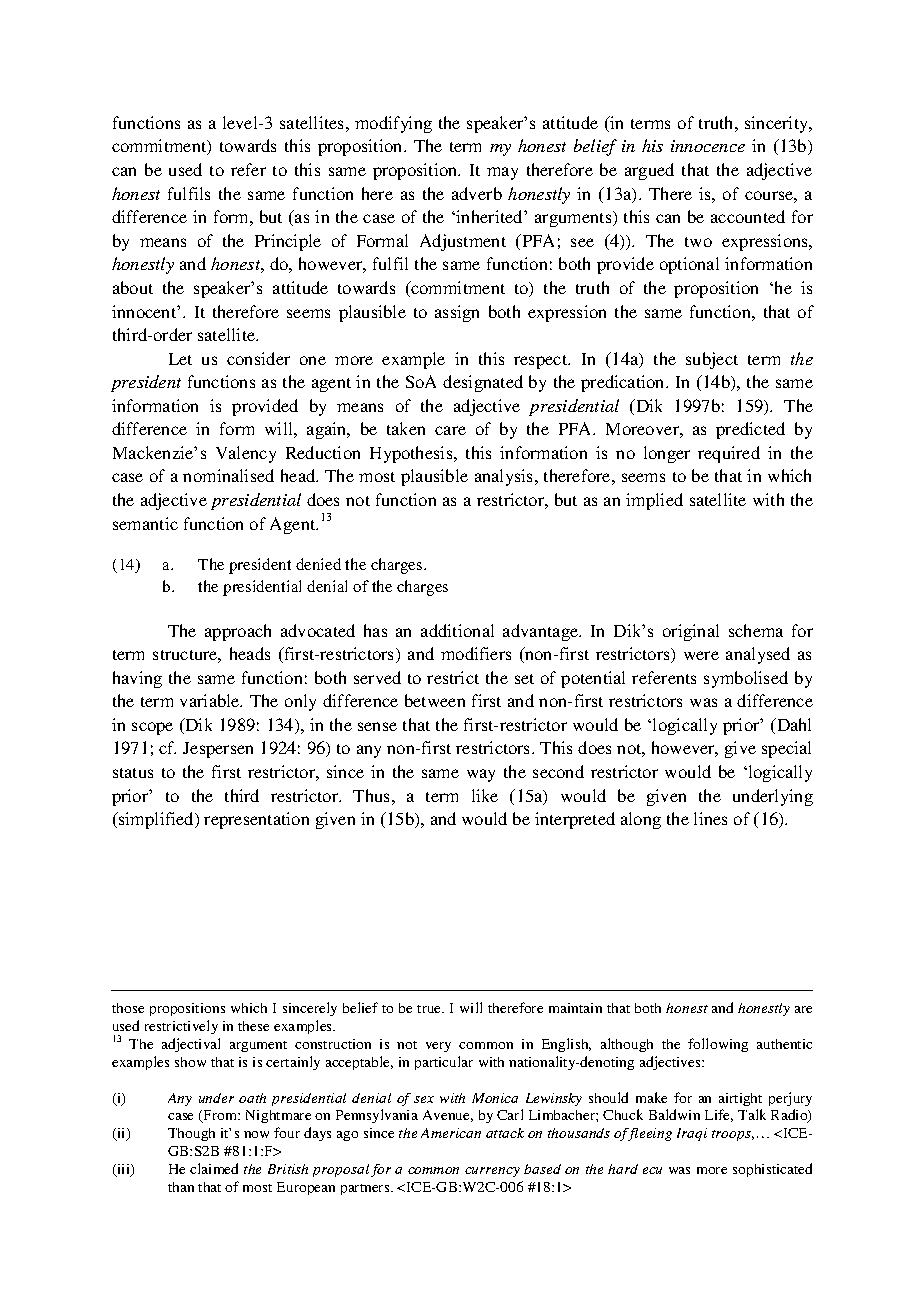 The image size is (924, 1308). What do you see at coordinates (451, 1133) in the page?
I see `American` at bounding box center [451, 1133].
